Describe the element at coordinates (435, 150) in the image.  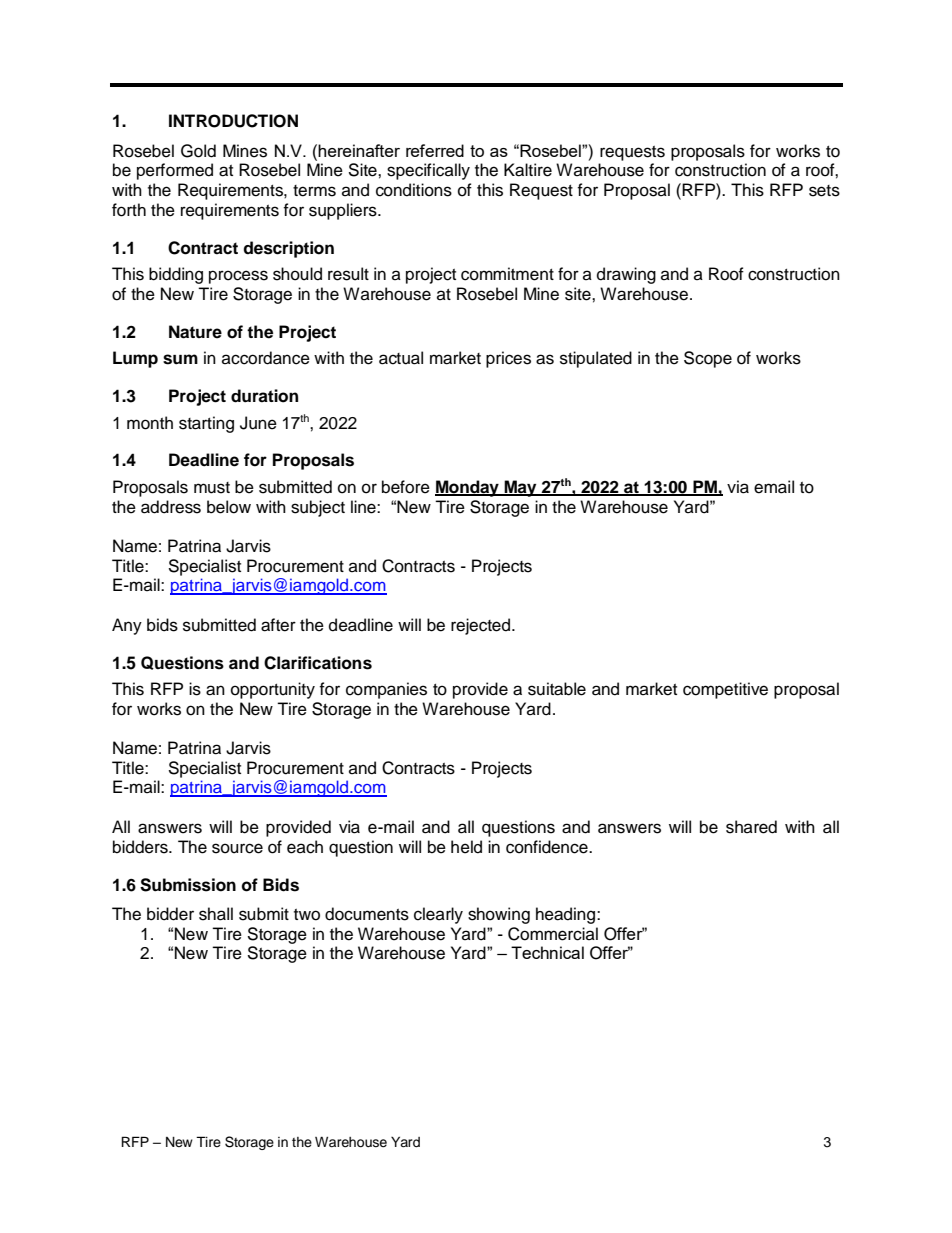
I see `referred` at that location.
